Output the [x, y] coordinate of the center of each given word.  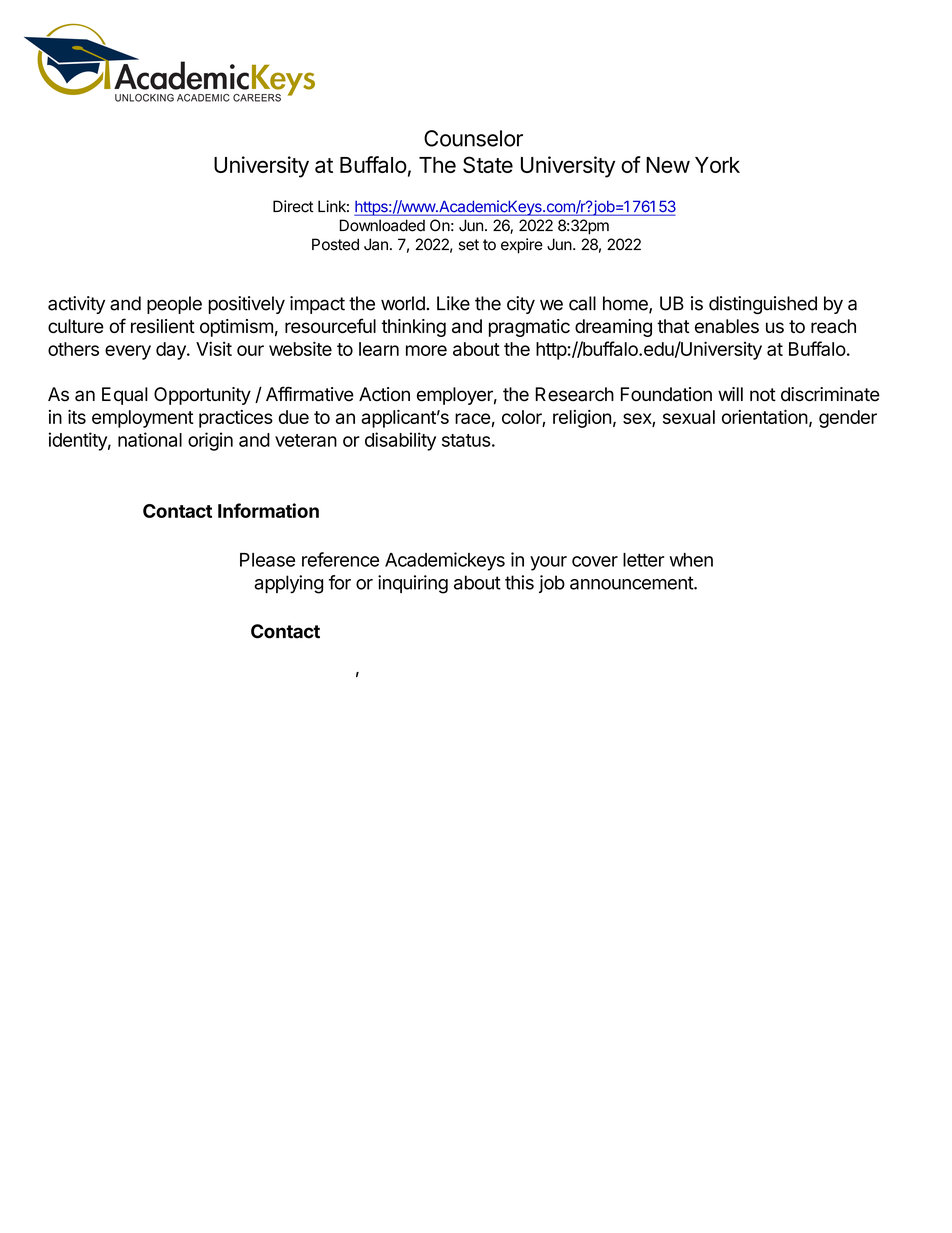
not [763, 395]
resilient [163, 326]
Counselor [473, 138]
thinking [413, 328]
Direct [293, 206]
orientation [765, 417]
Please [267, 560]
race [472, 418]
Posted [335, 244]
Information [268, 510]
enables [727, 326]
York [717, 165]
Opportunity [202, 396]
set [469, 245]
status [466, 440]
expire [522, 246]
